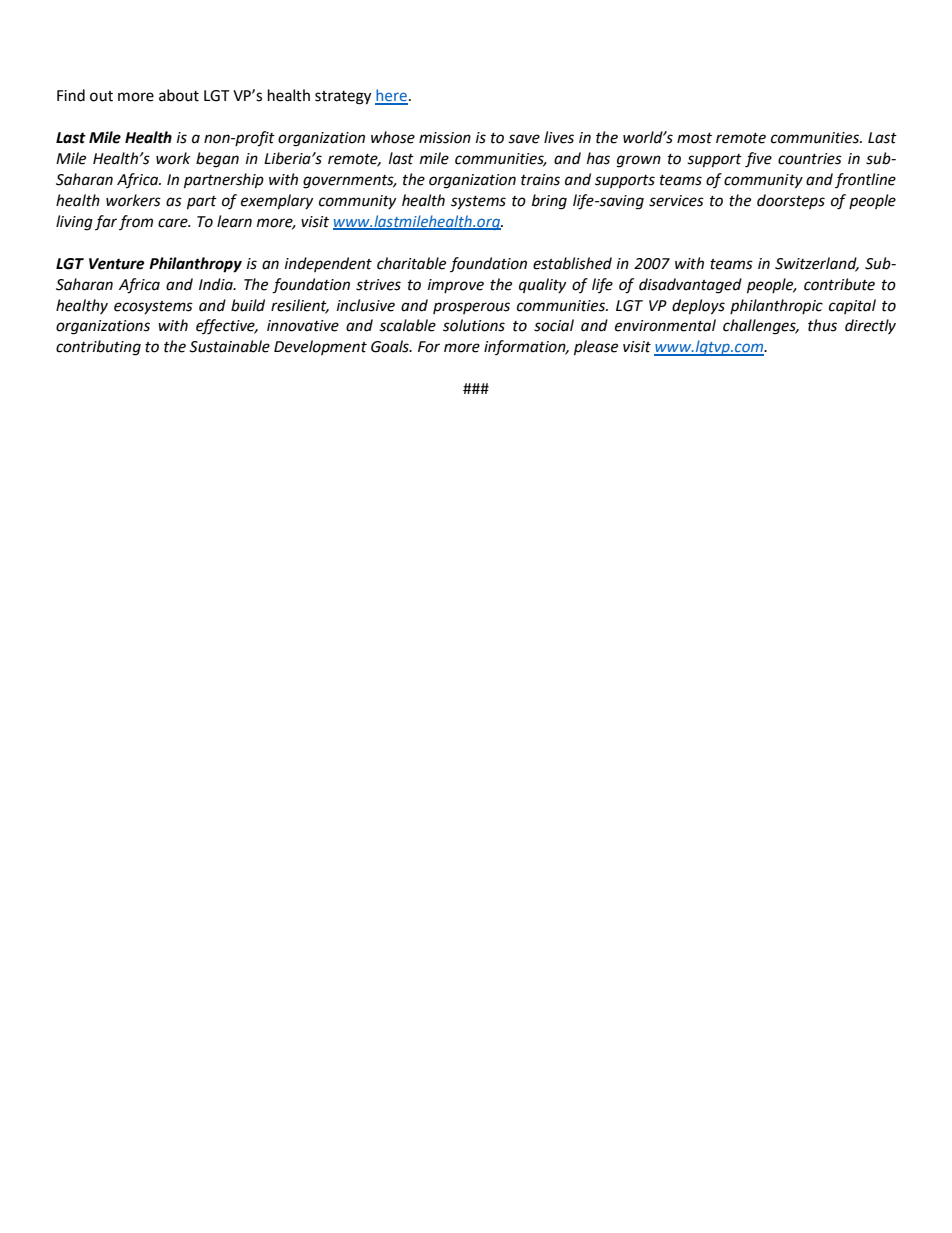  Describe the element at coordinates (391, 96) in the screenshot. I see `here` at that location.
